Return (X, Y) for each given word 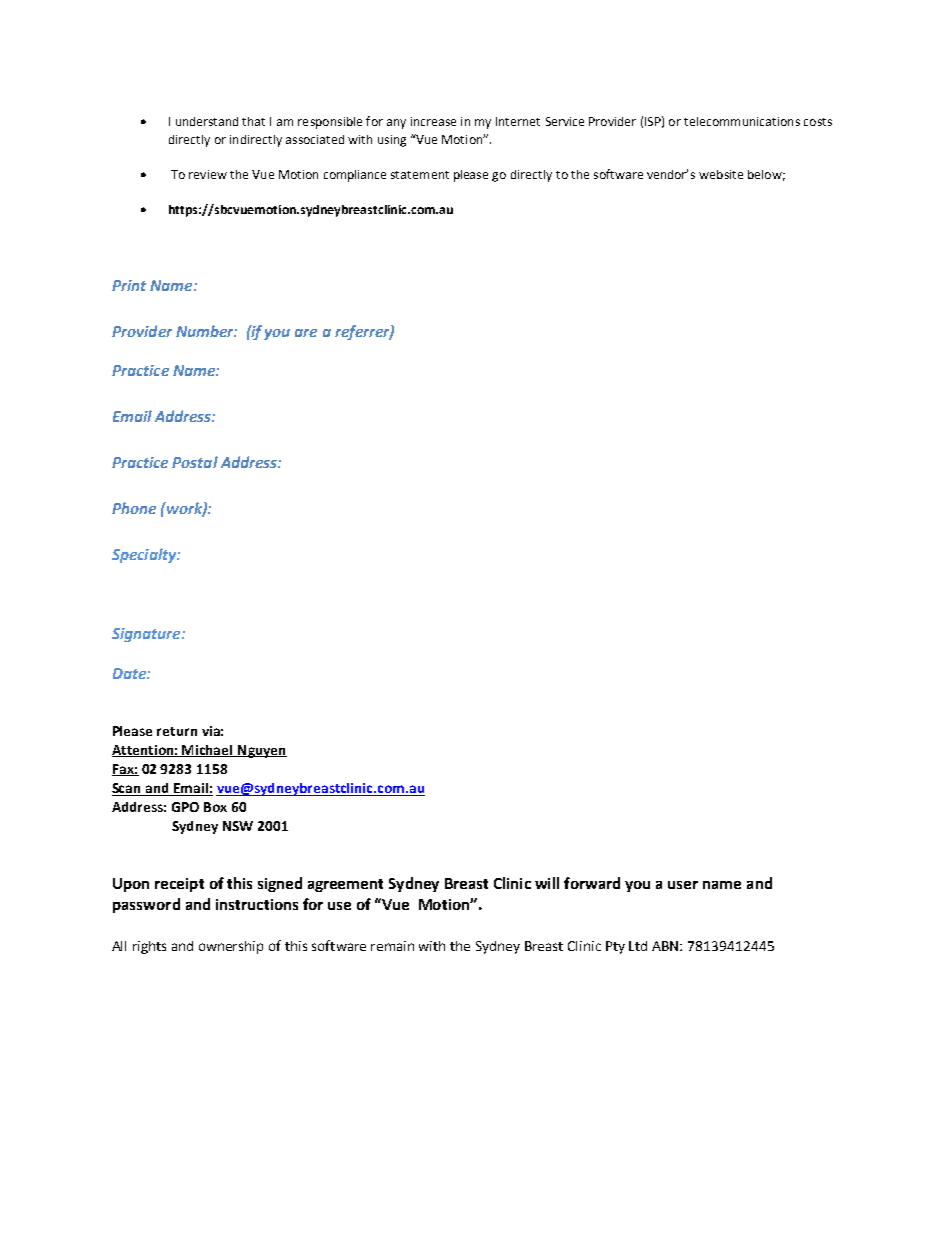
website (721, 174)
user (683, 885)
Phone (134, 508)
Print (129, 285)
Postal (195, 462)
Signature (147, 635)
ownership (231, 947)
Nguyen (261, 751)
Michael (208, 751)
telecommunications (742, 121)
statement (420, 175)
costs (818, 122)
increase (433, 121)
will (547, 883)
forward (592, 883)
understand (207, 121)
